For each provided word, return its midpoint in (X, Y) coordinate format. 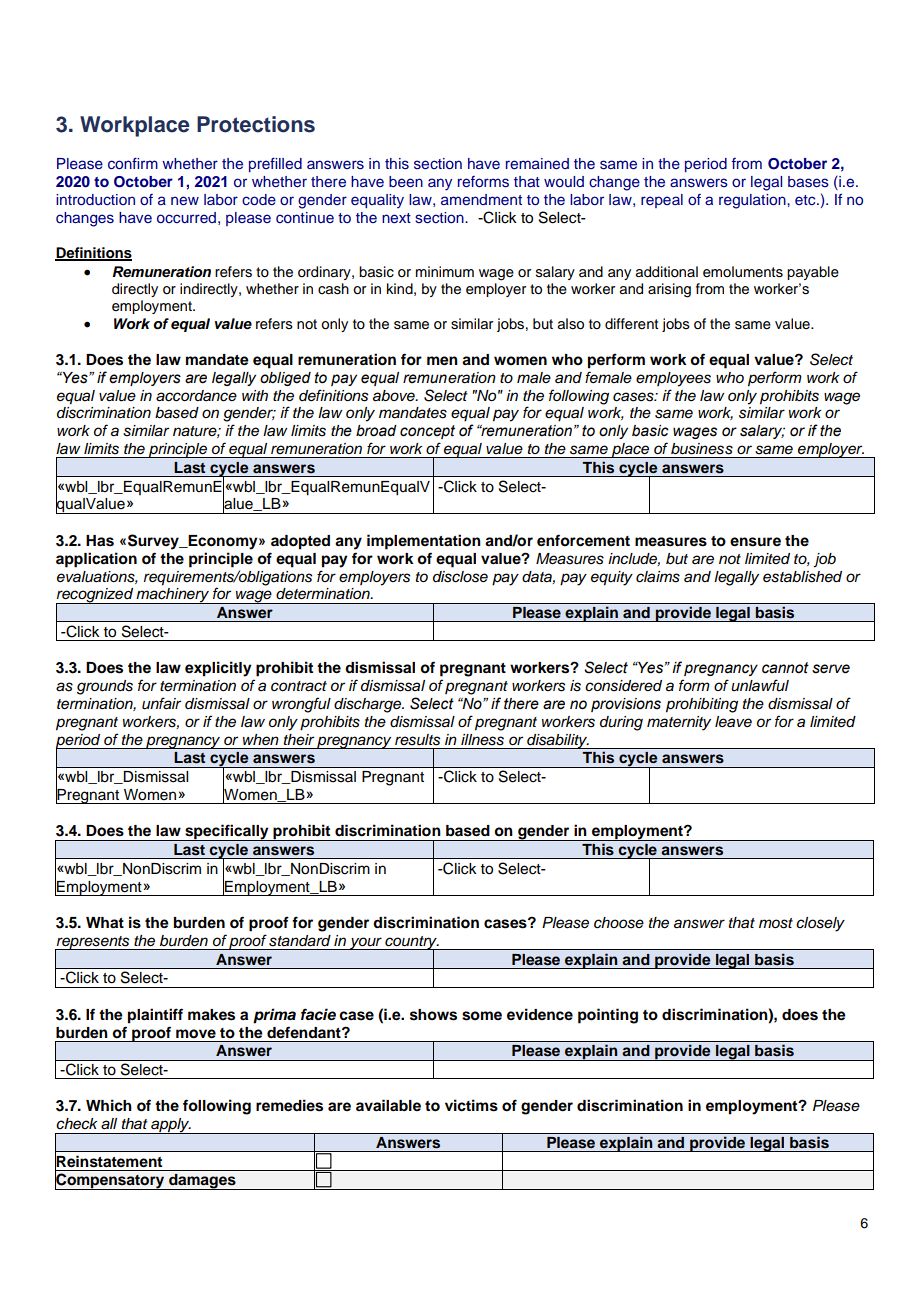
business (702, 448)
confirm (133, 163)
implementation (424, 542)
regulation (753, 201)
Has (100, 541)
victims (471, 1105)
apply (170, 1126)
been (406, 181)
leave (733, 721)
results (417, 740)
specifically (227, 832)
